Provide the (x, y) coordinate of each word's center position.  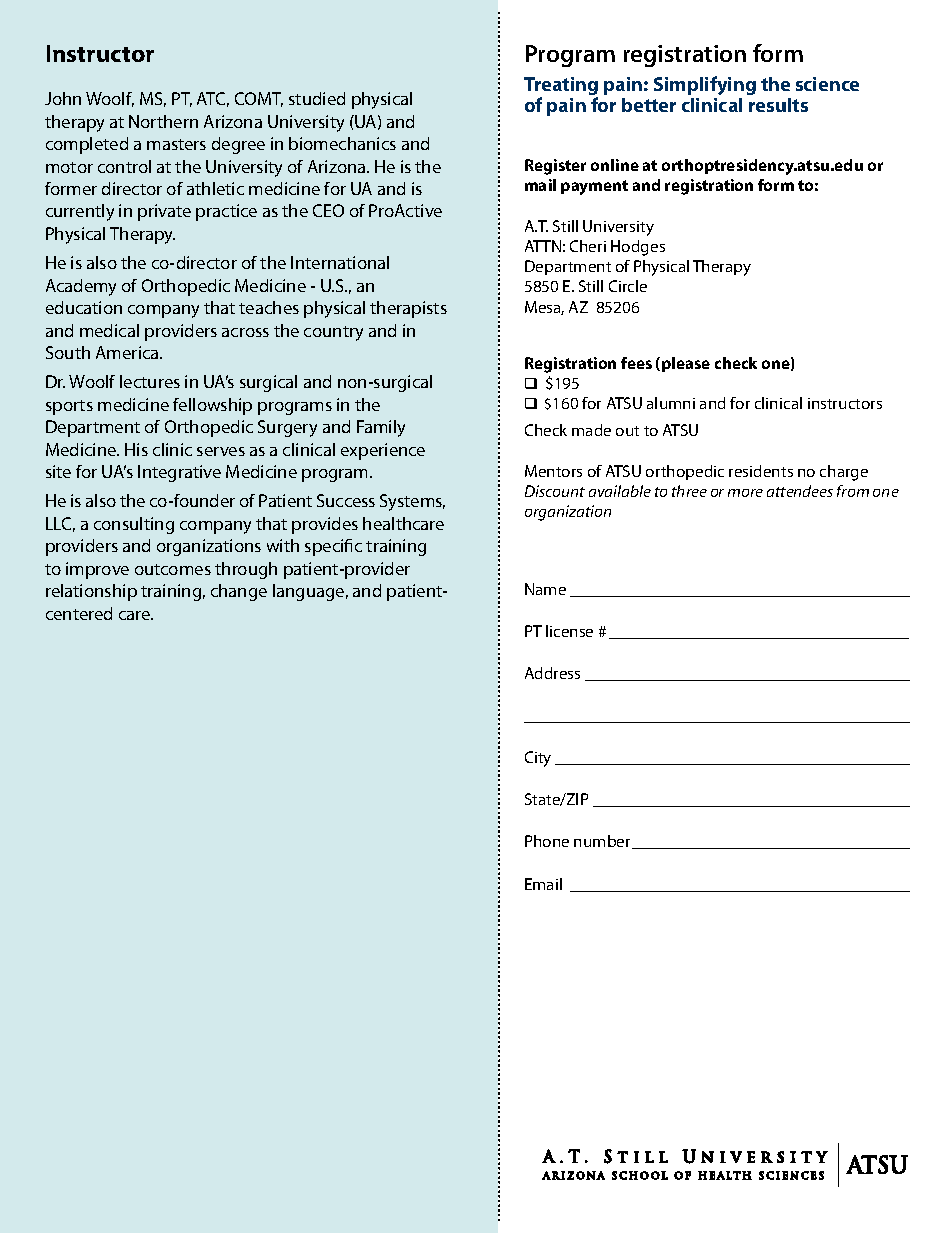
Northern (163, 121)
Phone (547, 841)
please (686, 364)
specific (333, 547)
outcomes (173, 569)
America (128, 352)
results (778, 105)
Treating (561, 87)
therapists (408, 309)
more (745, 493)
